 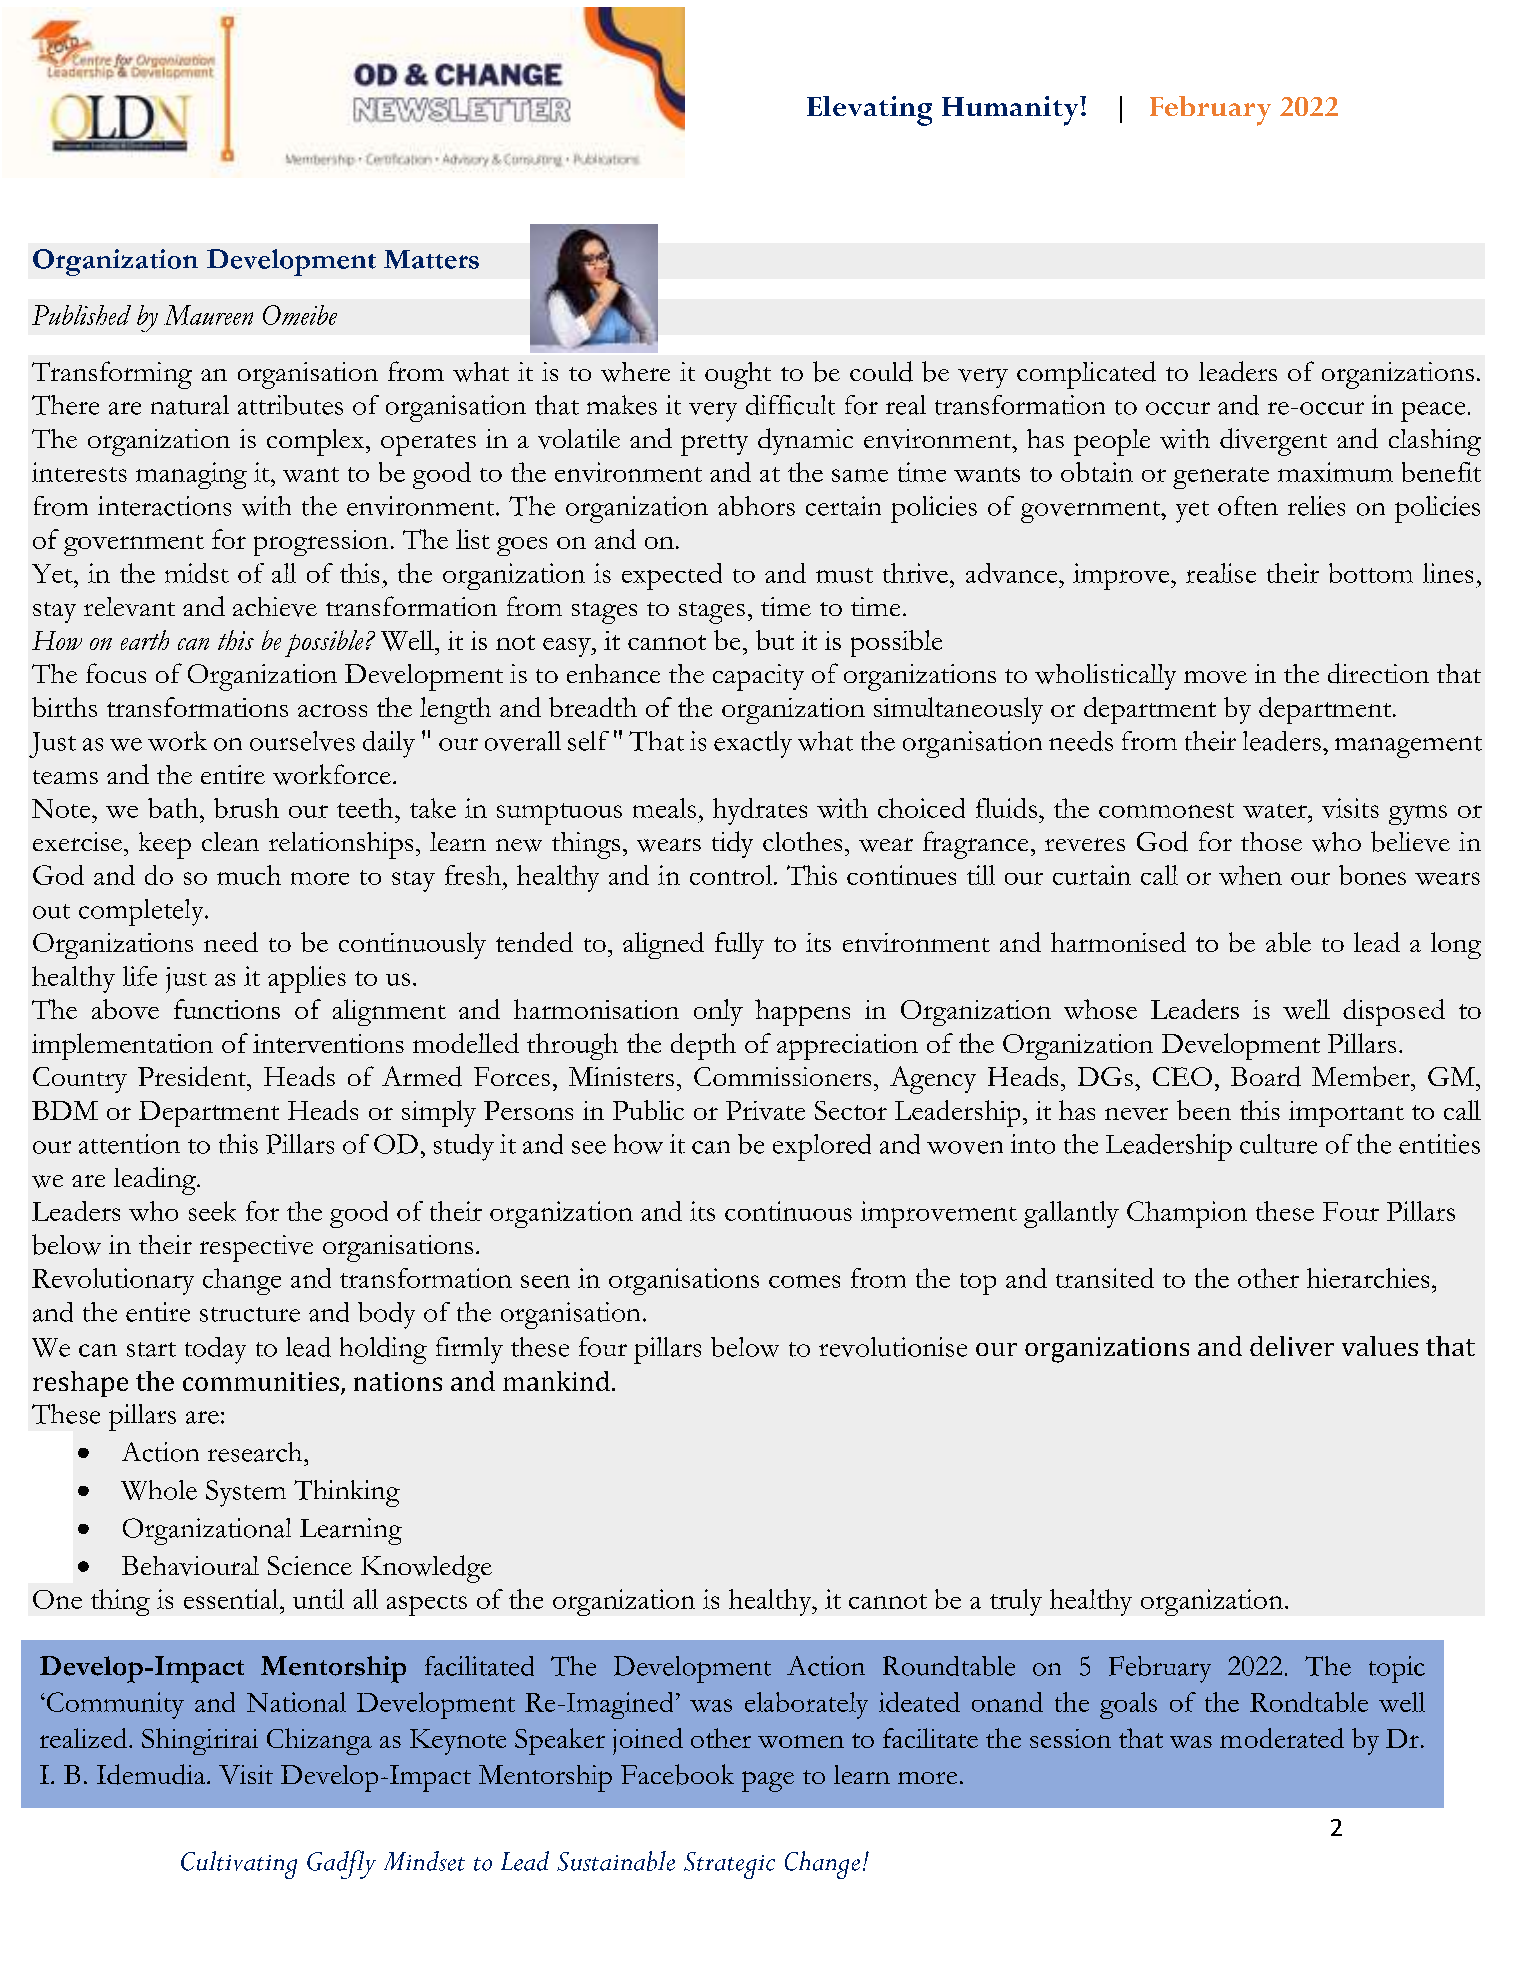 I want to click on midst, so click(x=197, y=573).
